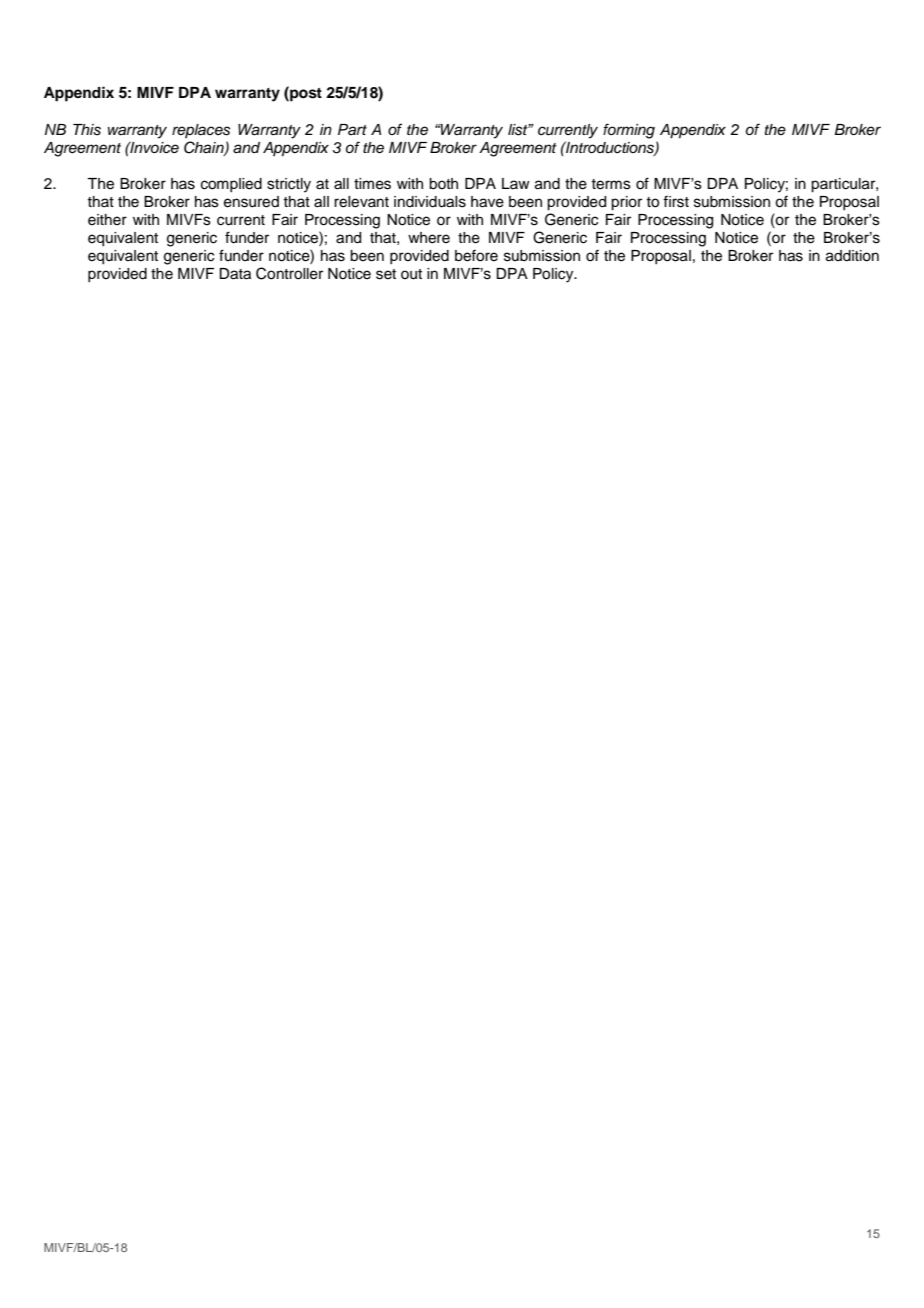 This image has width=924, height=1308. What do you see at coordinates (629, 131) in the image?
I see `forming` at bounding box center [629, 131].
